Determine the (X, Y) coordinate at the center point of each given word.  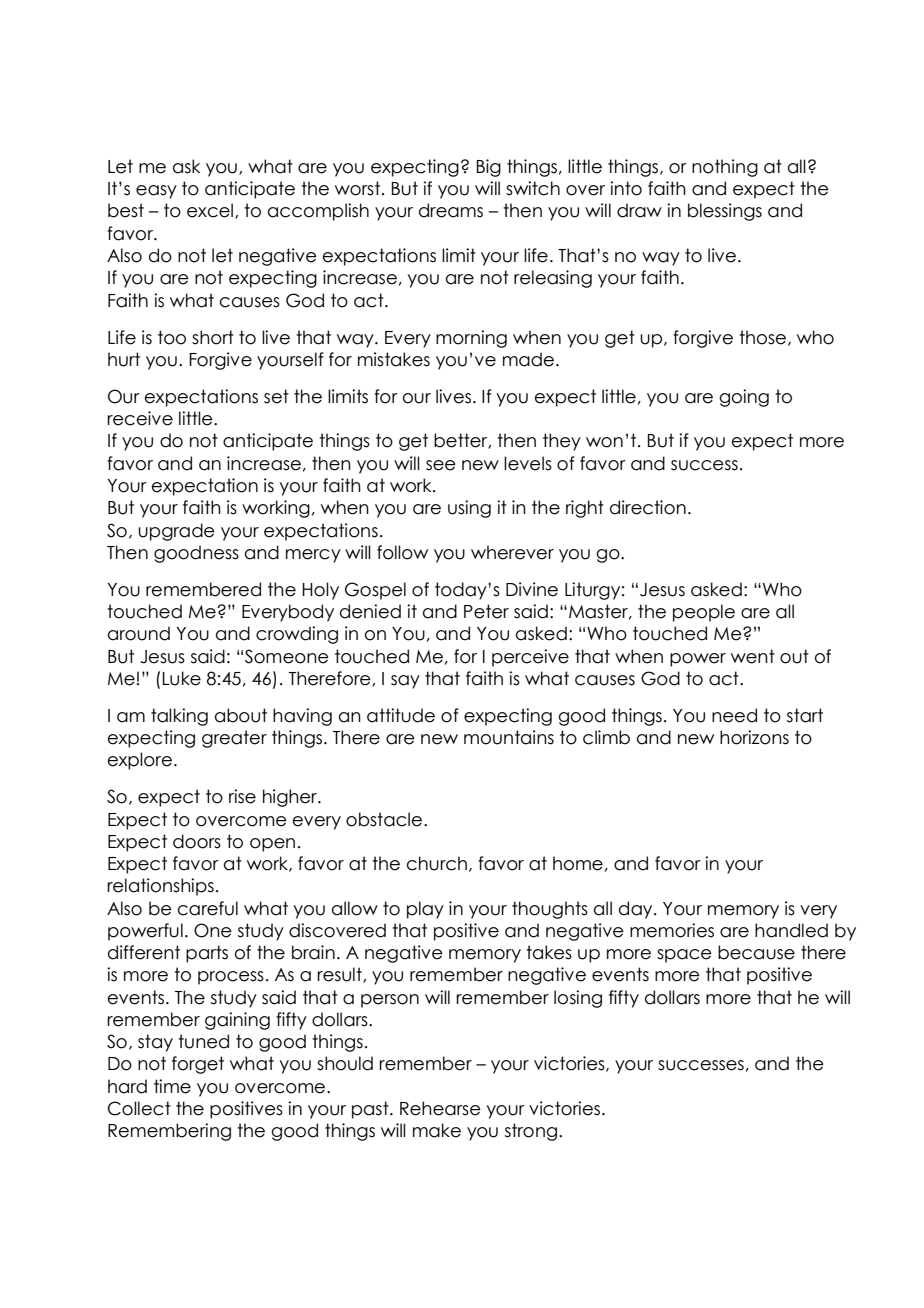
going (744, 398)
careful (208, 908)
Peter (486, 611)
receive (140, 418)
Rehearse (440, 1108)
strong (531, 1132)
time (172, 1086)
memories (672, 930)
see (441, 465)
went (753, 656)
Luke (181, 678)
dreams (451, 210)
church (437, 863)
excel (210, 210)
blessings (725, 212)
